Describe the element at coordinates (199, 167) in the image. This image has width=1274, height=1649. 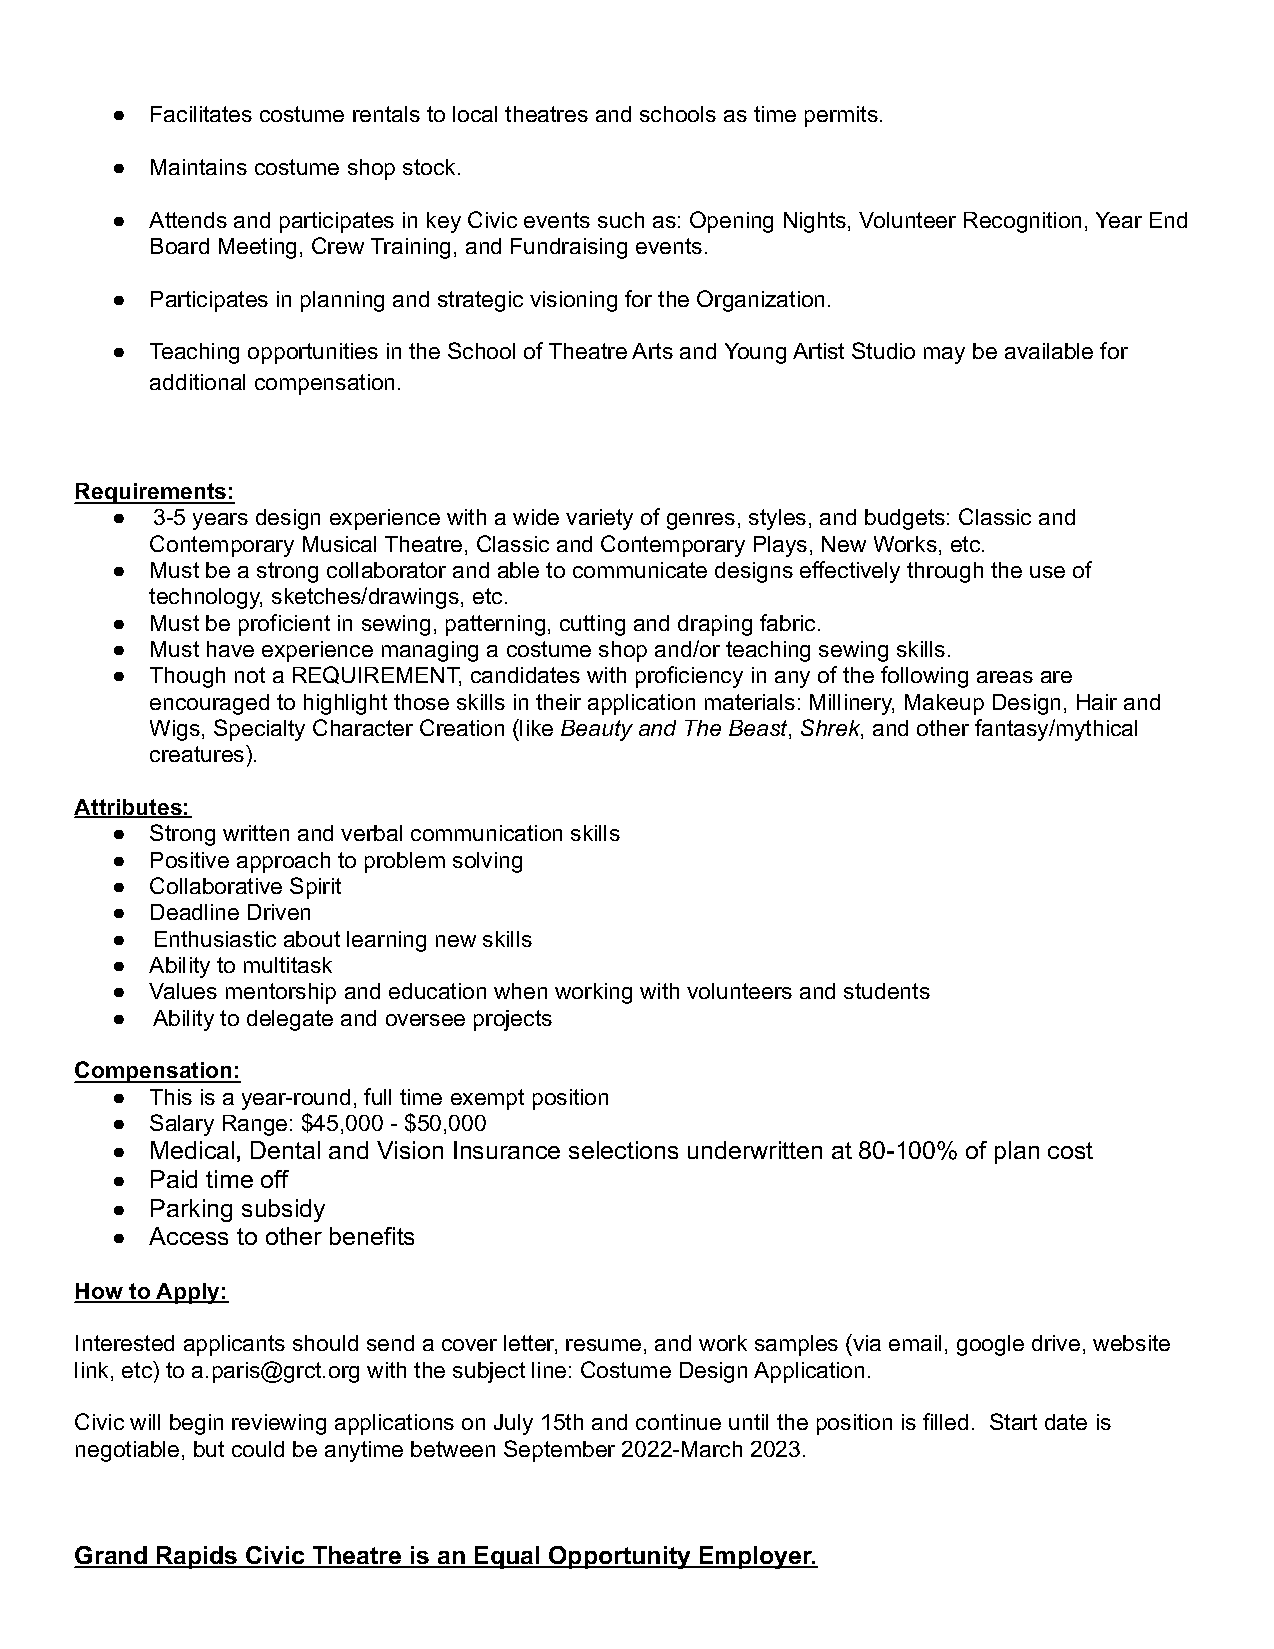
I see `Maintains` at that location.
